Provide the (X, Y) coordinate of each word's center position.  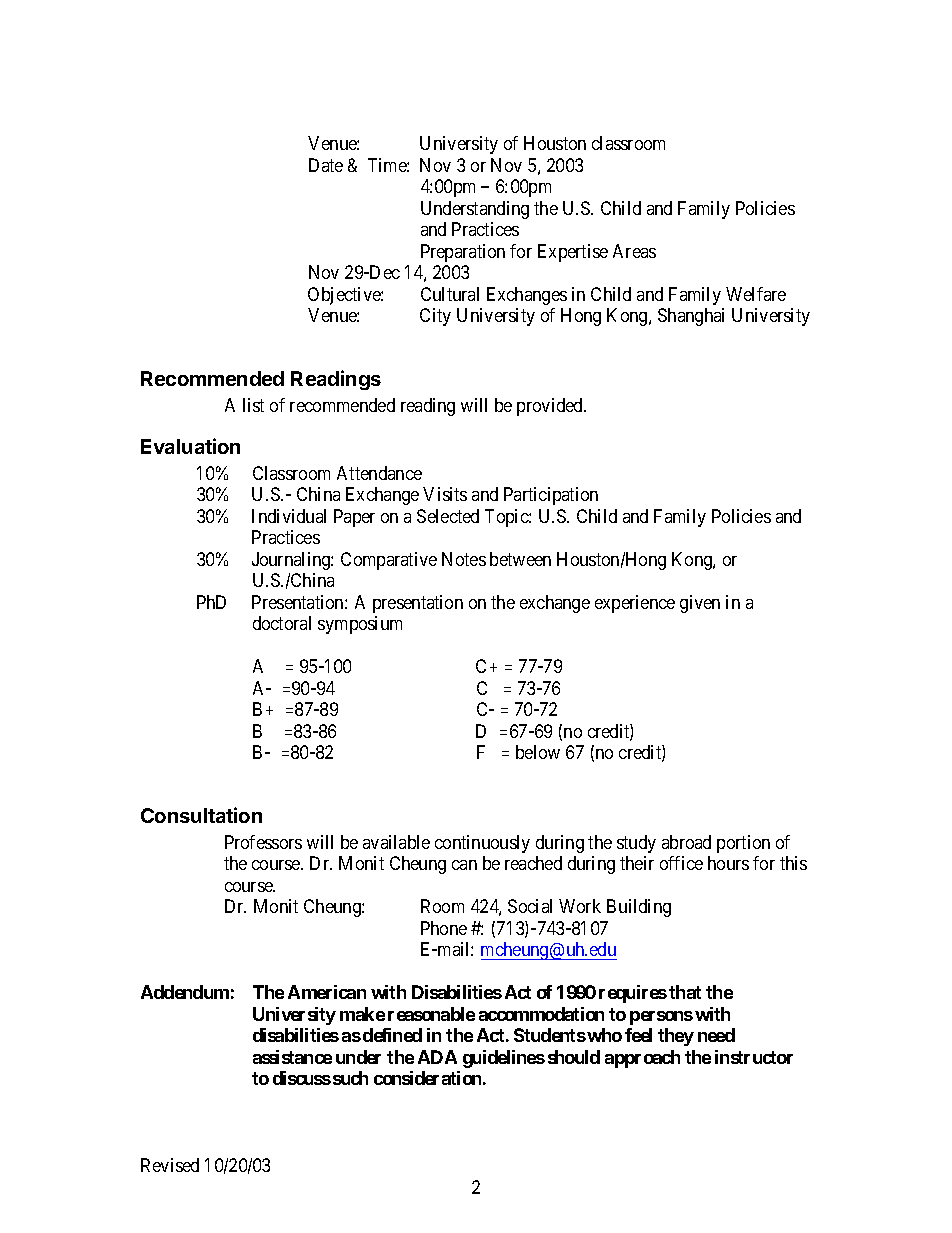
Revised (170, 1165)
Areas (634, 251)
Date (326, 165)
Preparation (463, 253)
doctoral (282, 623)
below (538, 752)
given (700, 604)
